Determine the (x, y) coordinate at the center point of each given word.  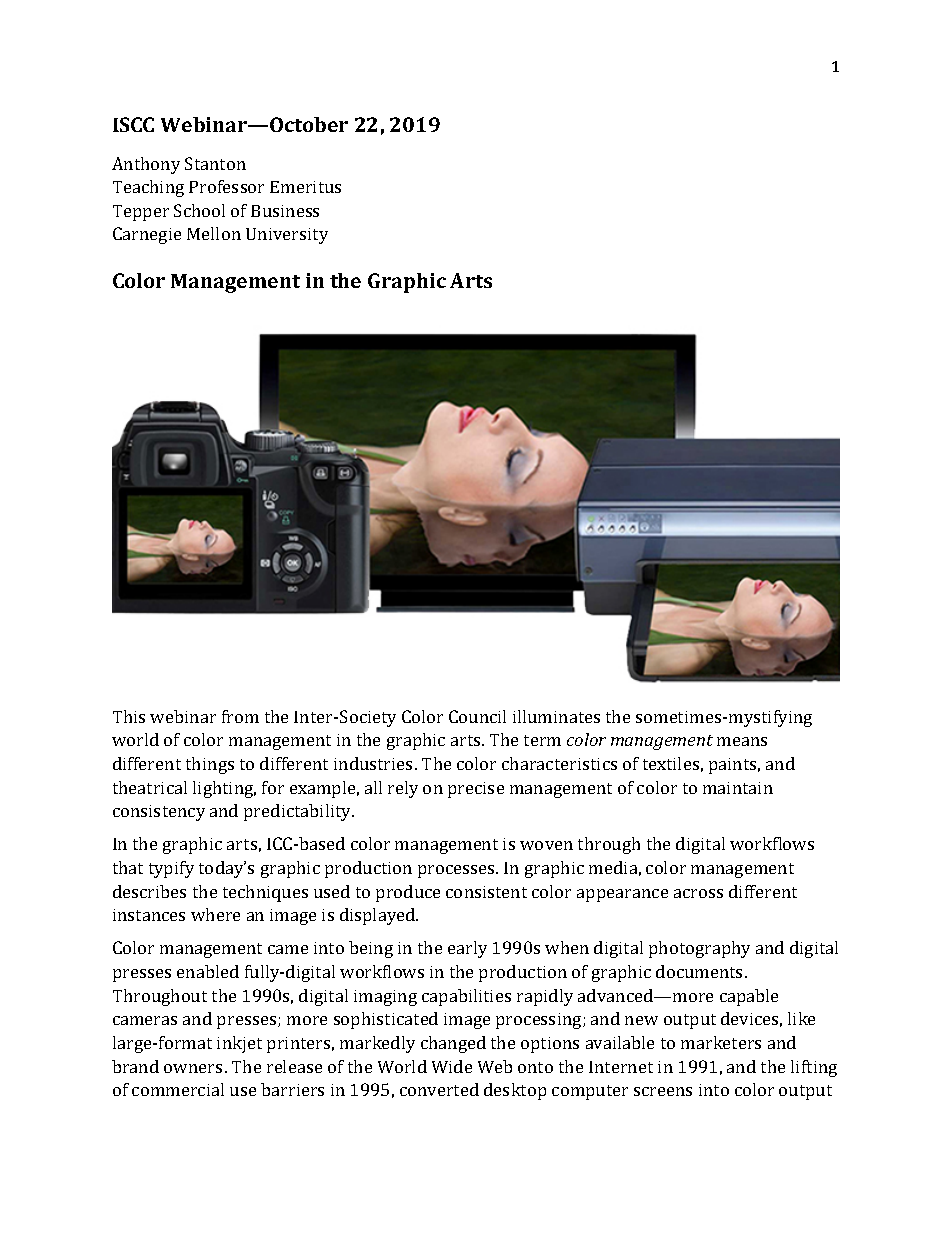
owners (193, 1068)
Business (285, 211)
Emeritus (305, 187)
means (742, 741)
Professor (226, 186)
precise (476, 790)
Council (477, 716)
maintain (738, 788)
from (240, 716)
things (210, 765)
